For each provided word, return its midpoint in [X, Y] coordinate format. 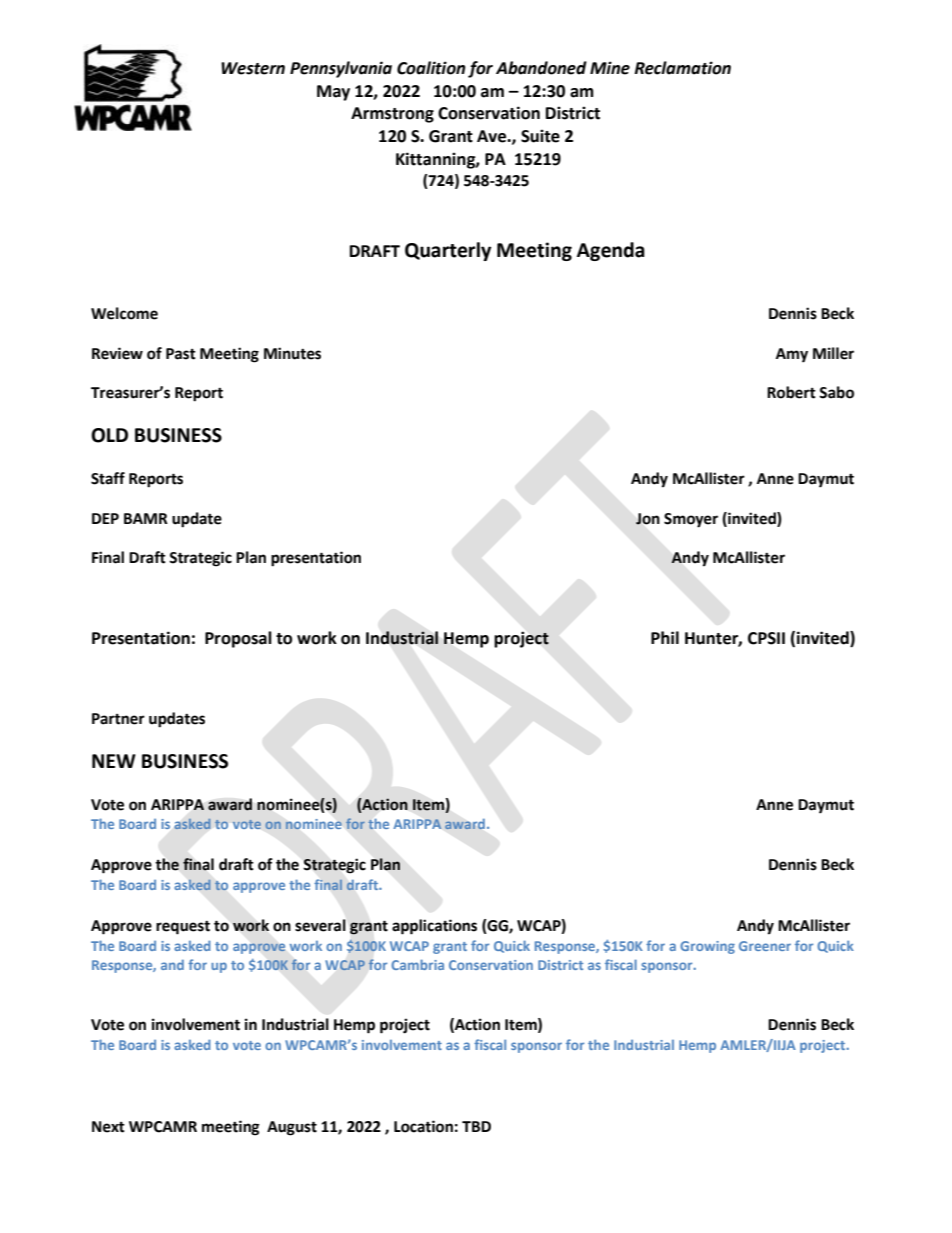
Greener [765, 946]
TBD [476, 1126]
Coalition [431, 68]
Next [108, 1127]
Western [253, 68]
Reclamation [682, 68]
